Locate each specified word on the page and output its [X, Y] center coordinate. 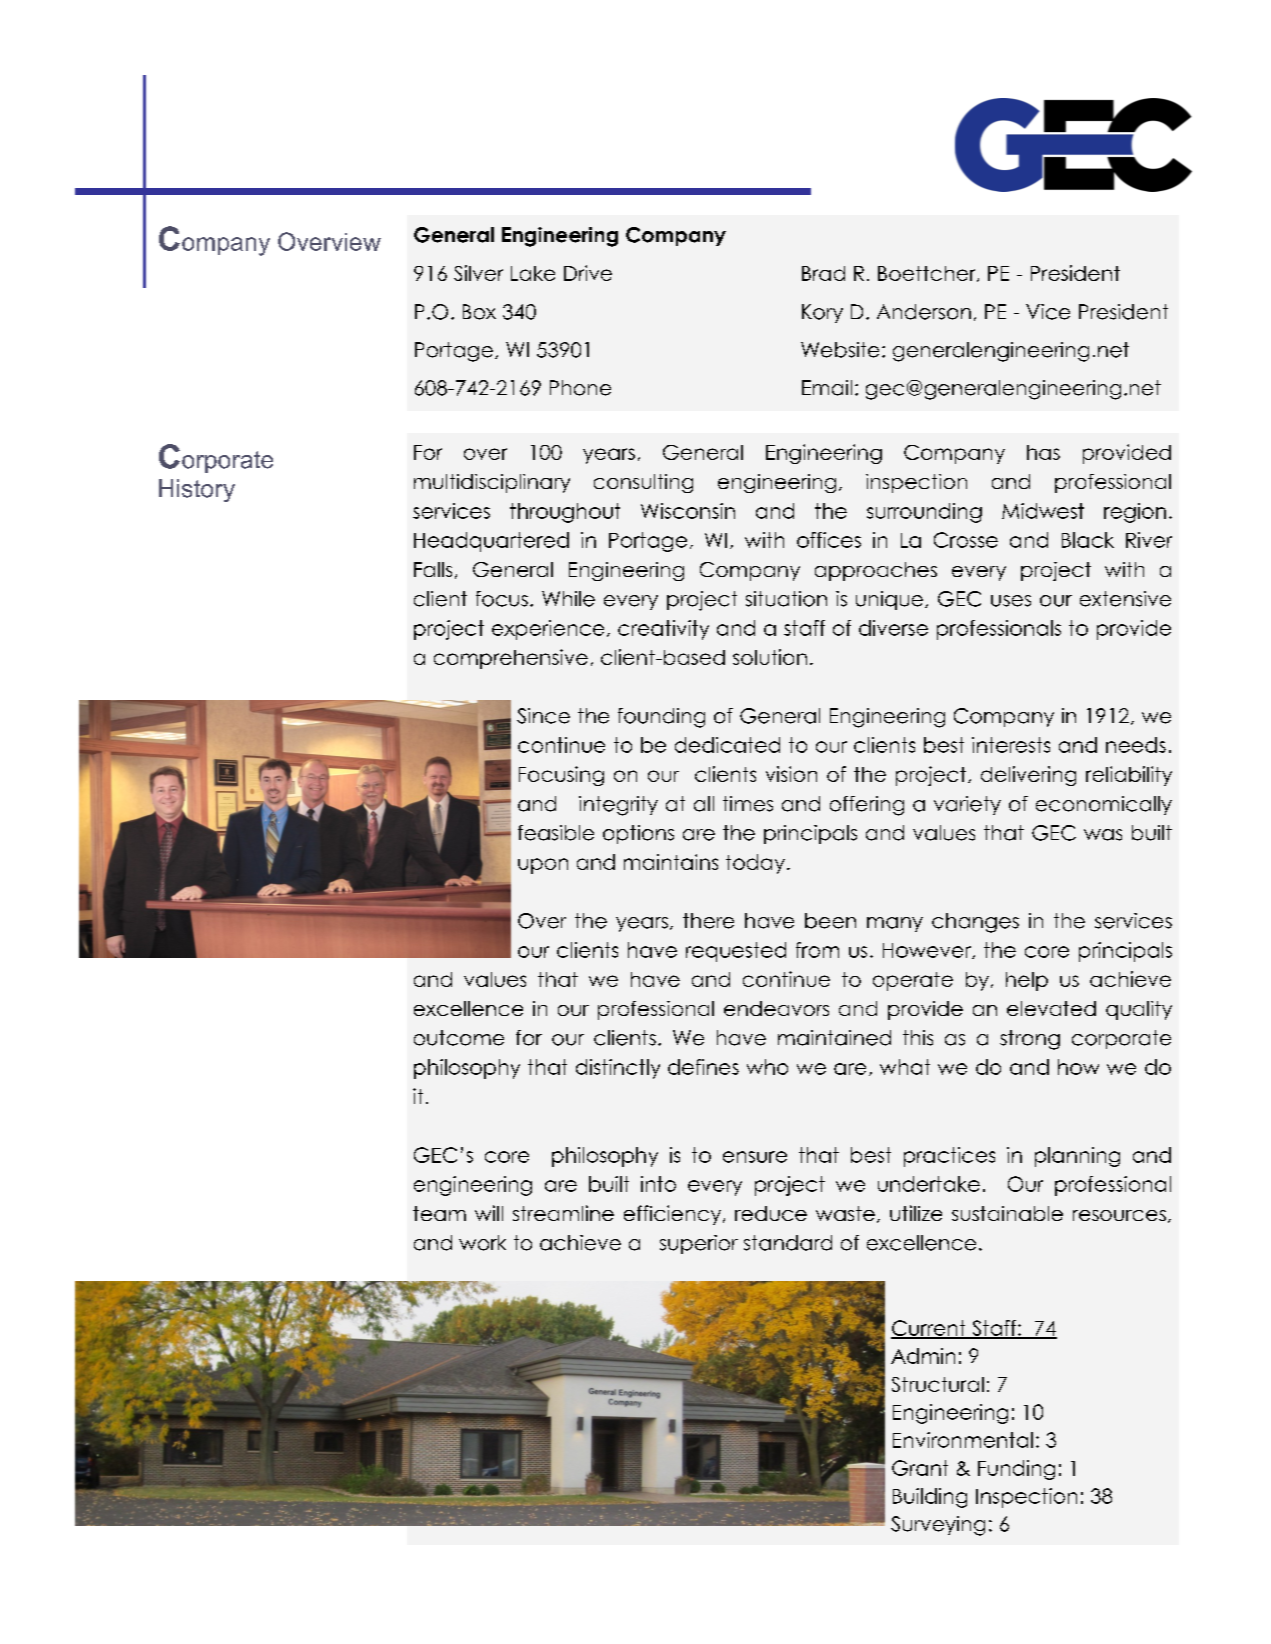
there [708, 921]
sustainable [1007, 1213]
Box [479, 312]
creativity [663, 630]
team [439, 1213]
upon [543, 866]
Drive [588, 273]
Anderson [924, 312]
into [658, 1184]
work [482, 1243]
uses [1011, 601]
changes [975, 923]
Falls [433, 569]
